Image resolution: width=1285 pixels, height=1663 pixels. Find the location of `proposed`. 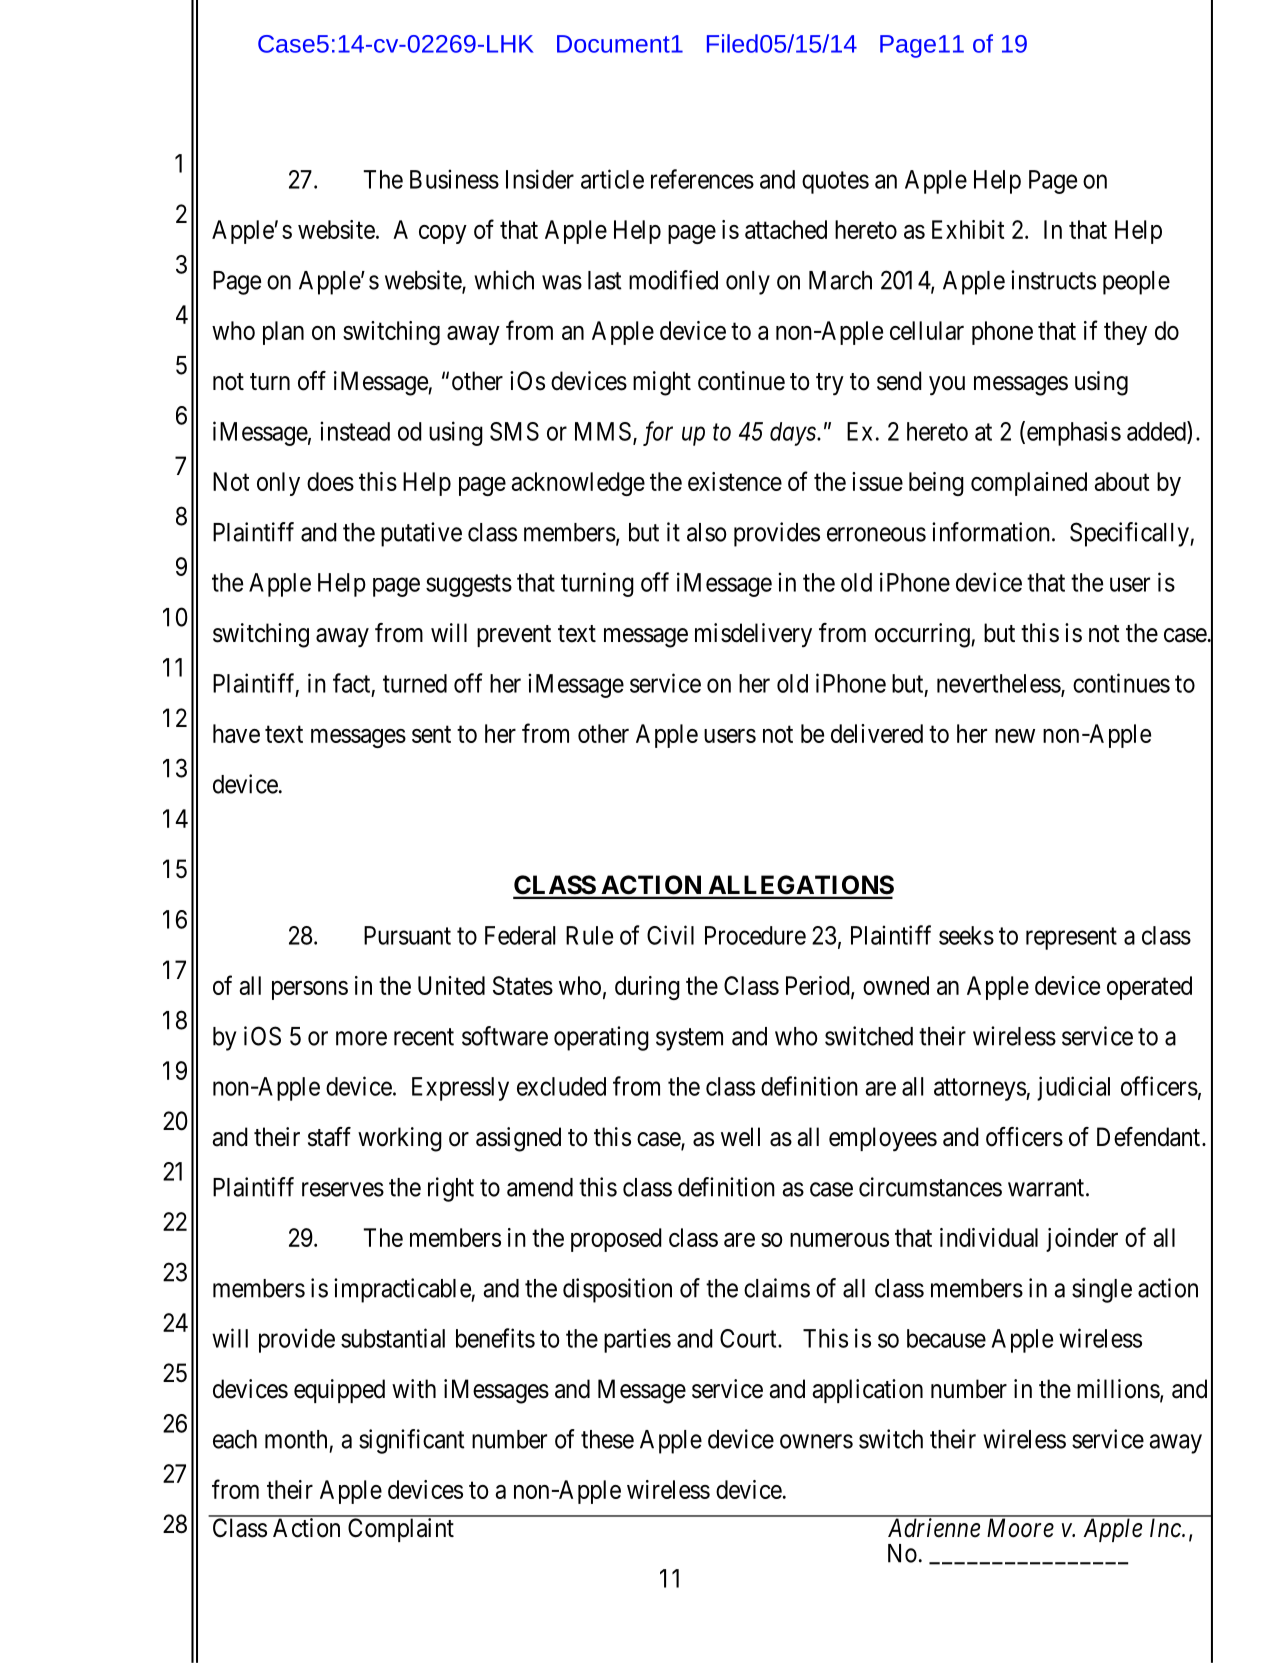

proposed is located at coordinates (616, 1240).
